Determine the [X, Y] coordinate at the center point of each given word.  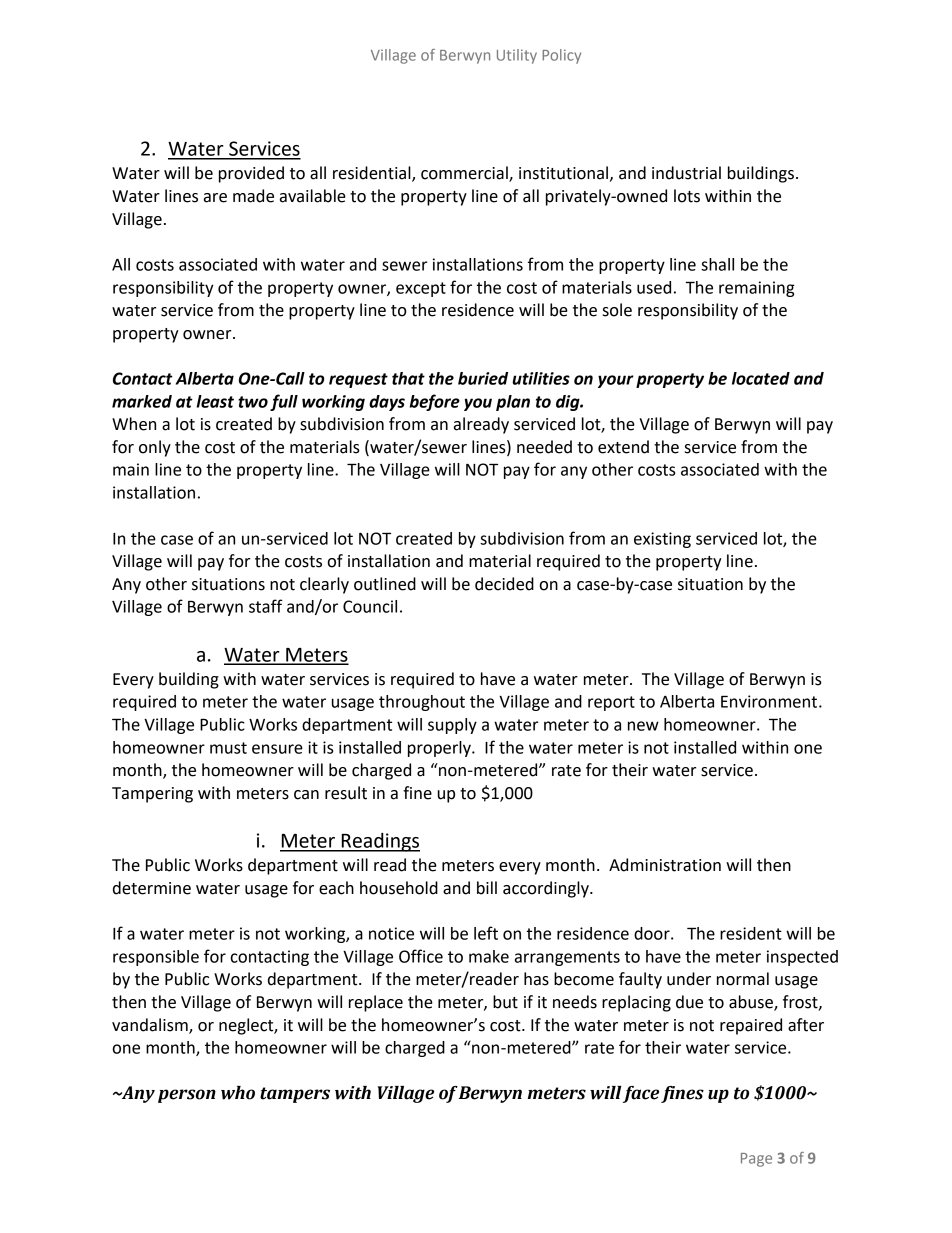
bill [487, 888]
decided [504, 584]
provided [251, 174]
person [187, 1096]
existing [662, 540]
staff [266, 606]
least [215, 401]
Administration [665, 865]
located [761, 378]
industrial [686, 173]
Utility [517, 56]
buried [483, 378]
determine [152, 888]
